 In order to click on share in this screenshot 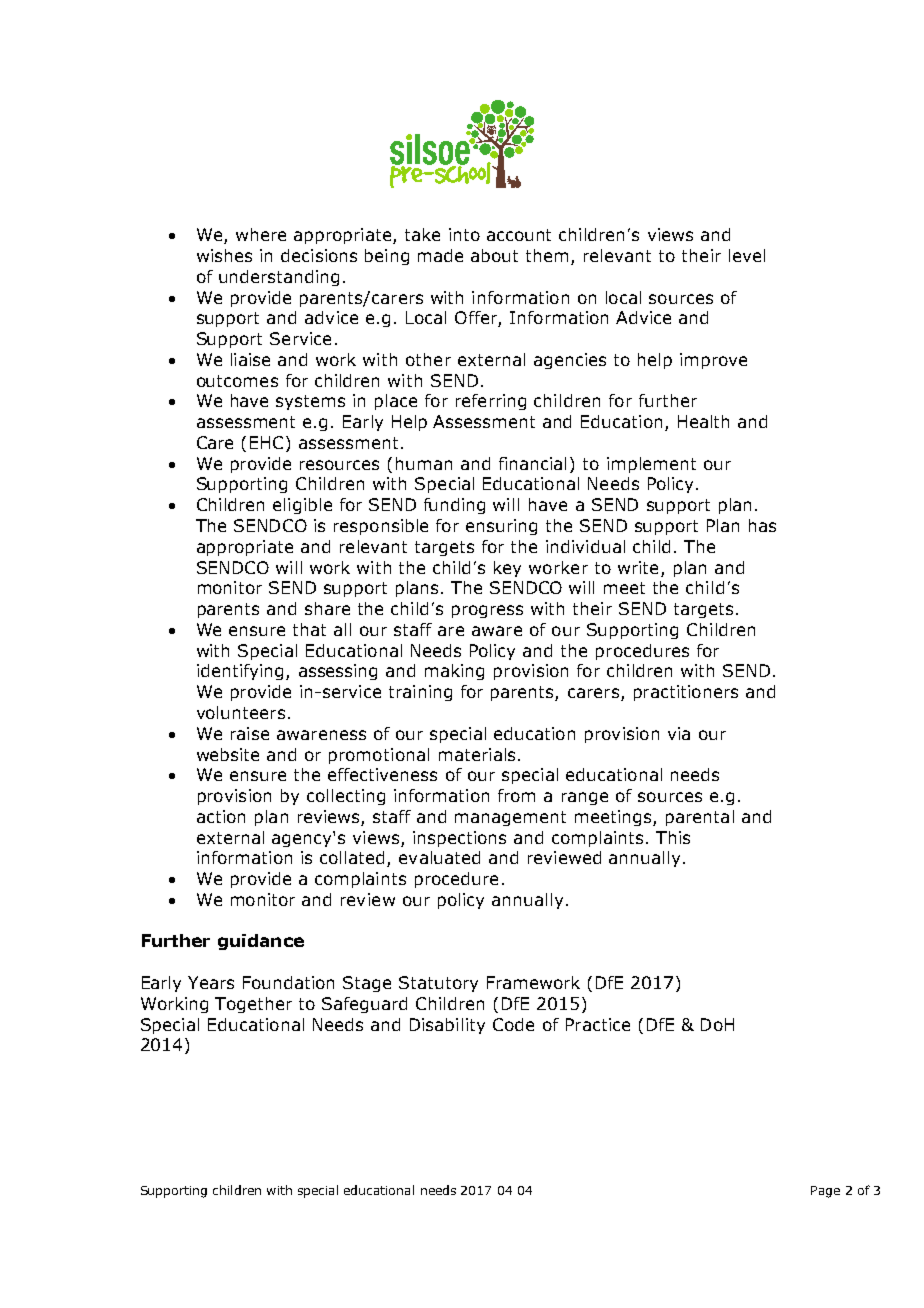, I will do `click(327, 608)`.
